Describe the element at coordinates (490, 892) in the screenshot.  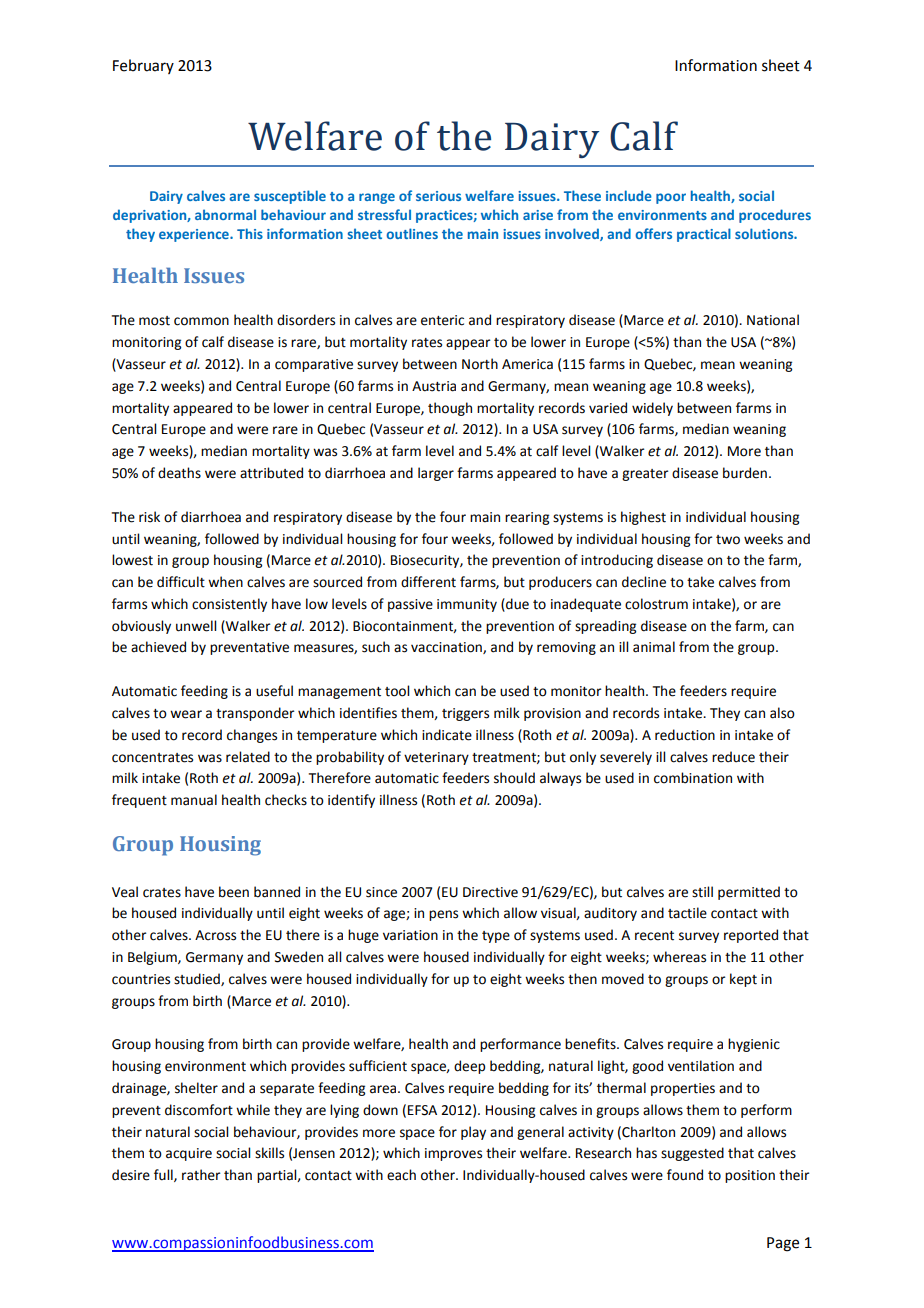
I see `Directive` at that location.
